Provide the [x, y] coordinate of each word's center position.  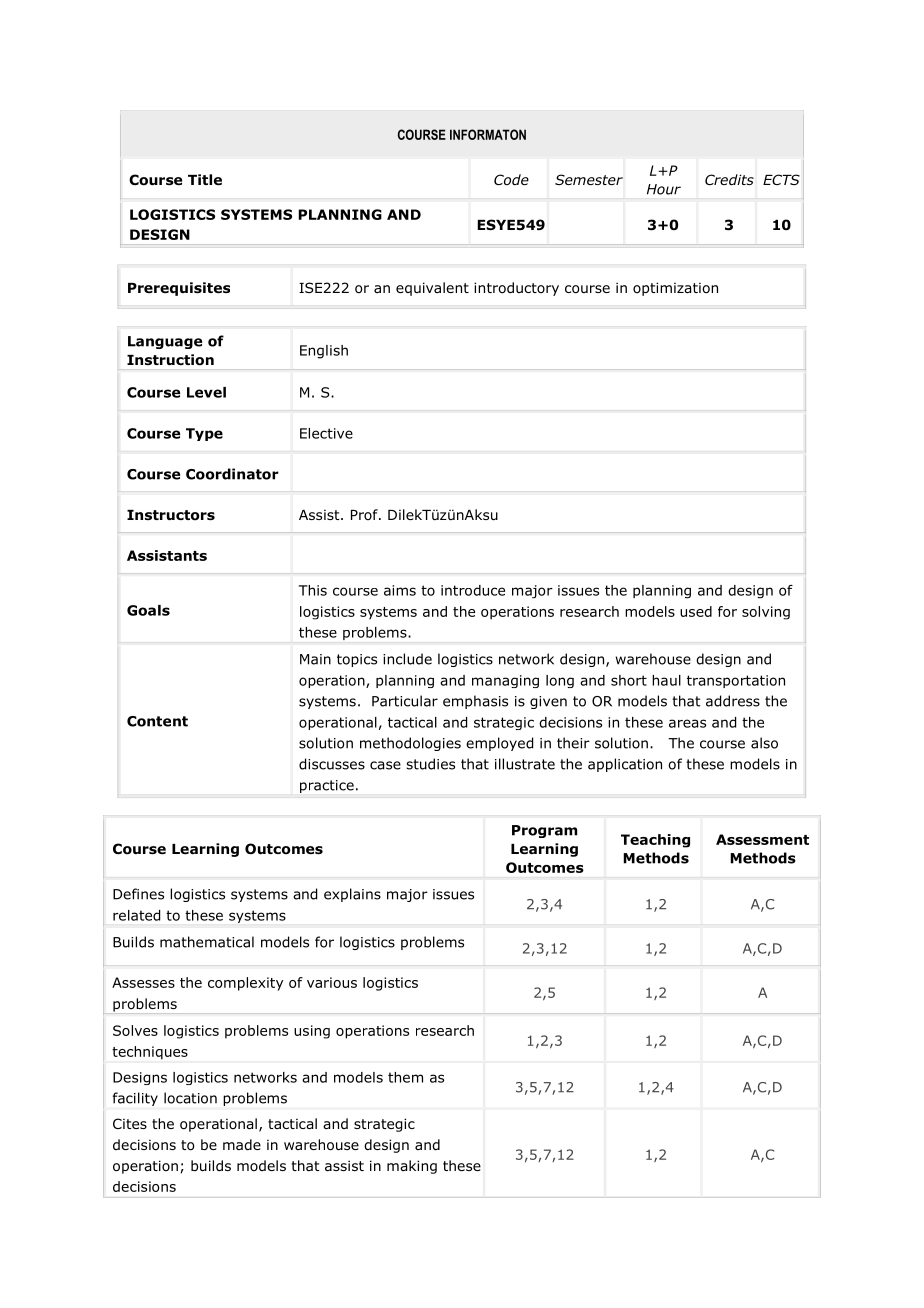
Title [205, 179]
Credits [729, 179]
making [412, 1167]
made [242, 1144]
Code [511, 179]
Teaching [655, 841]
